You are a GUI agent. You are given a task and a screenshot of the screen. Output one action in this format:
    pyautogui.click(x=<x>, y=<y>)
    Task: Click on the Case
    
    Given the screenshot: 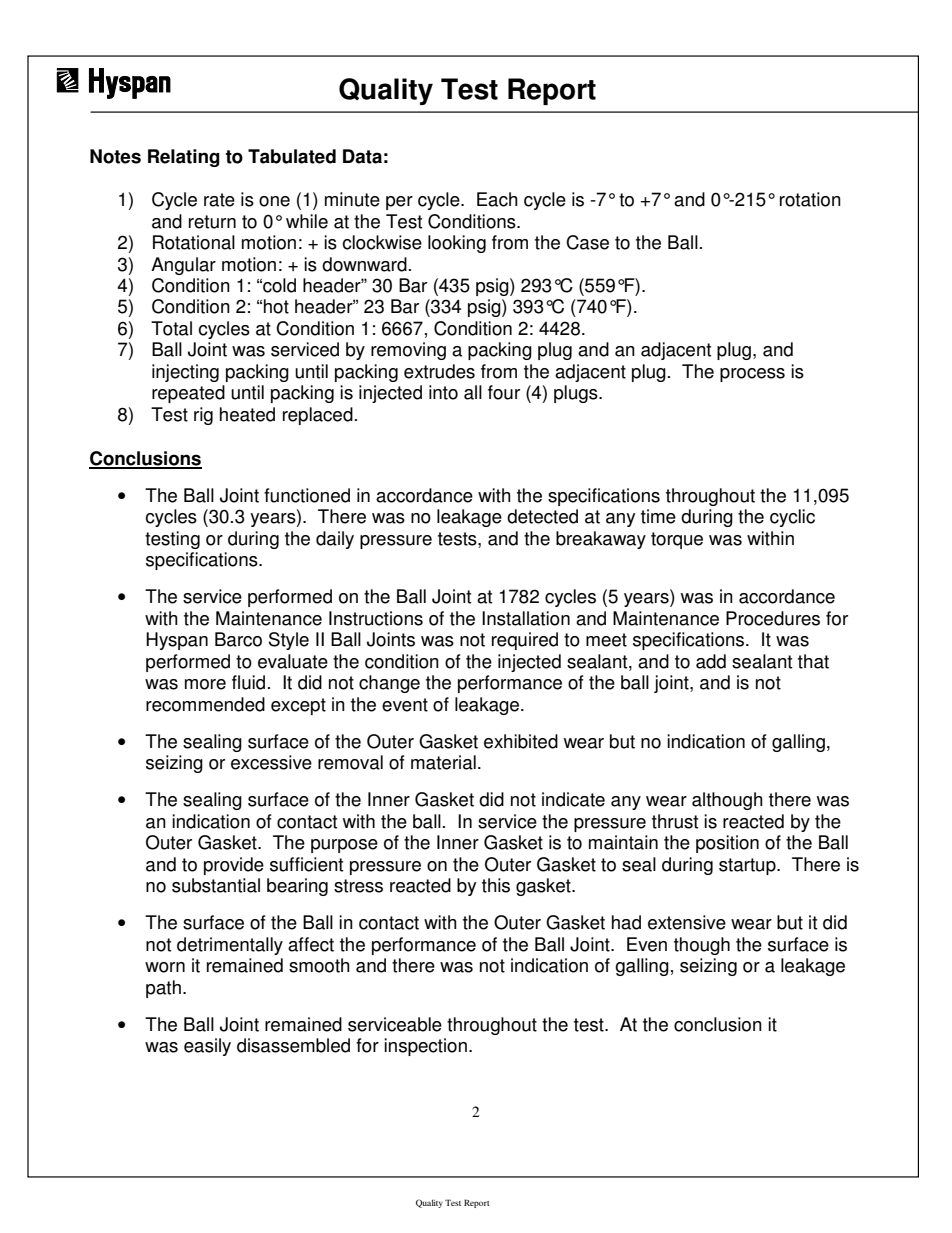 What is the action you would take?
    pyautogui.click(x=587, y=242)
